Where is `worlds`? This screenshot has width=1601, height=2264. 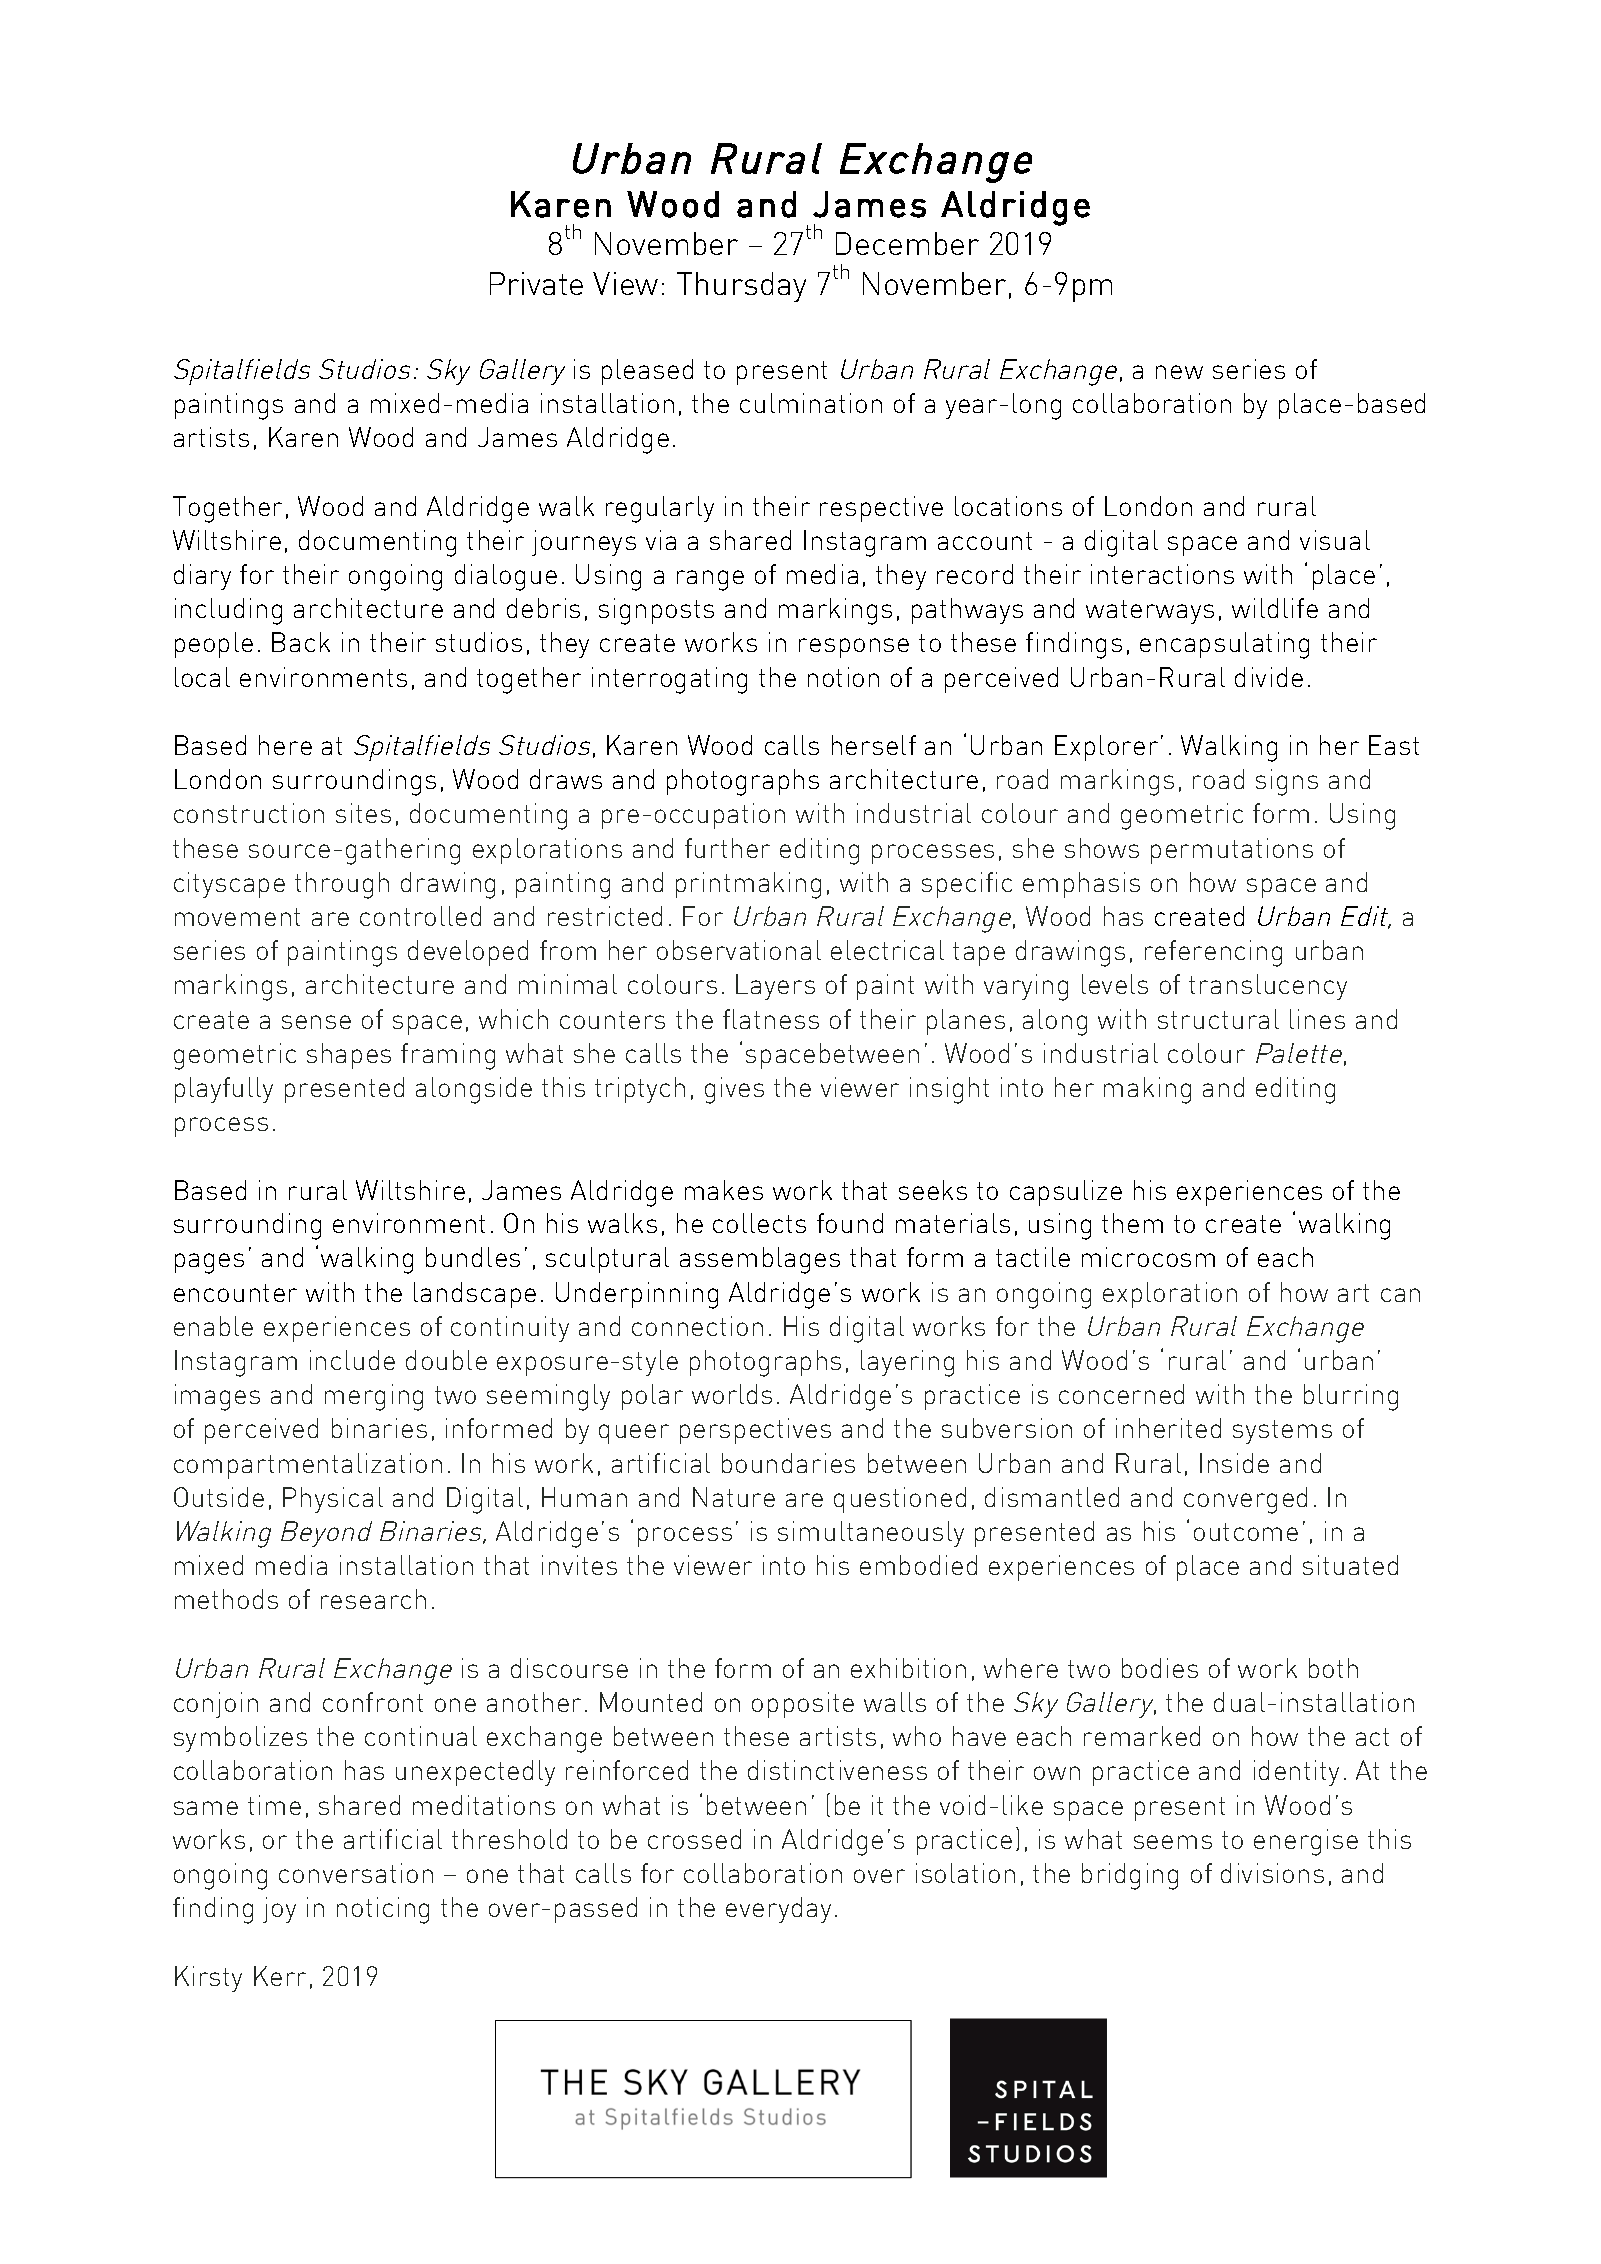 worlds is located at coordinates (732, 1394).
